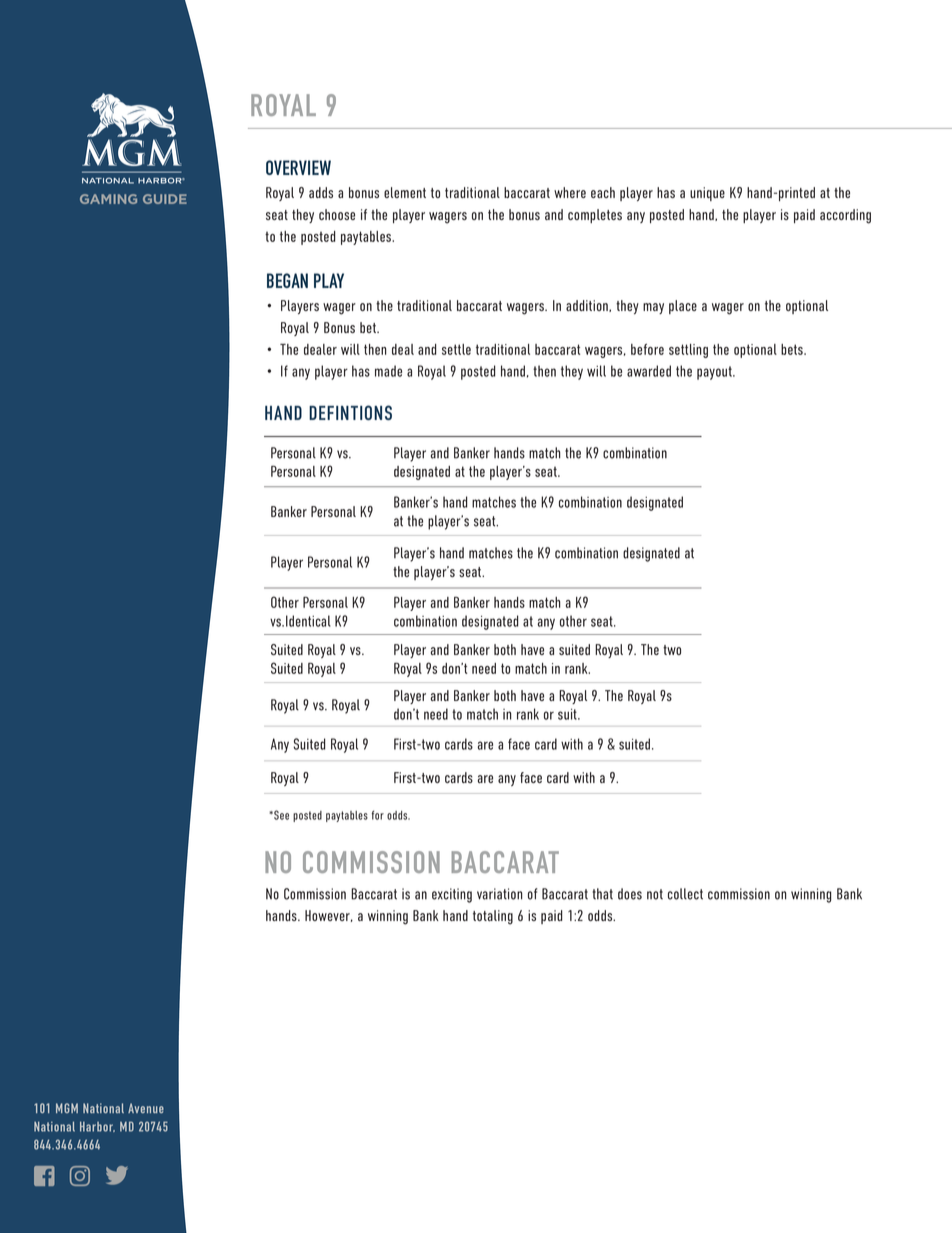  What do you see at coordinates (715, 373) in the document?
I see `payout` at bounding box center [715, 373].
